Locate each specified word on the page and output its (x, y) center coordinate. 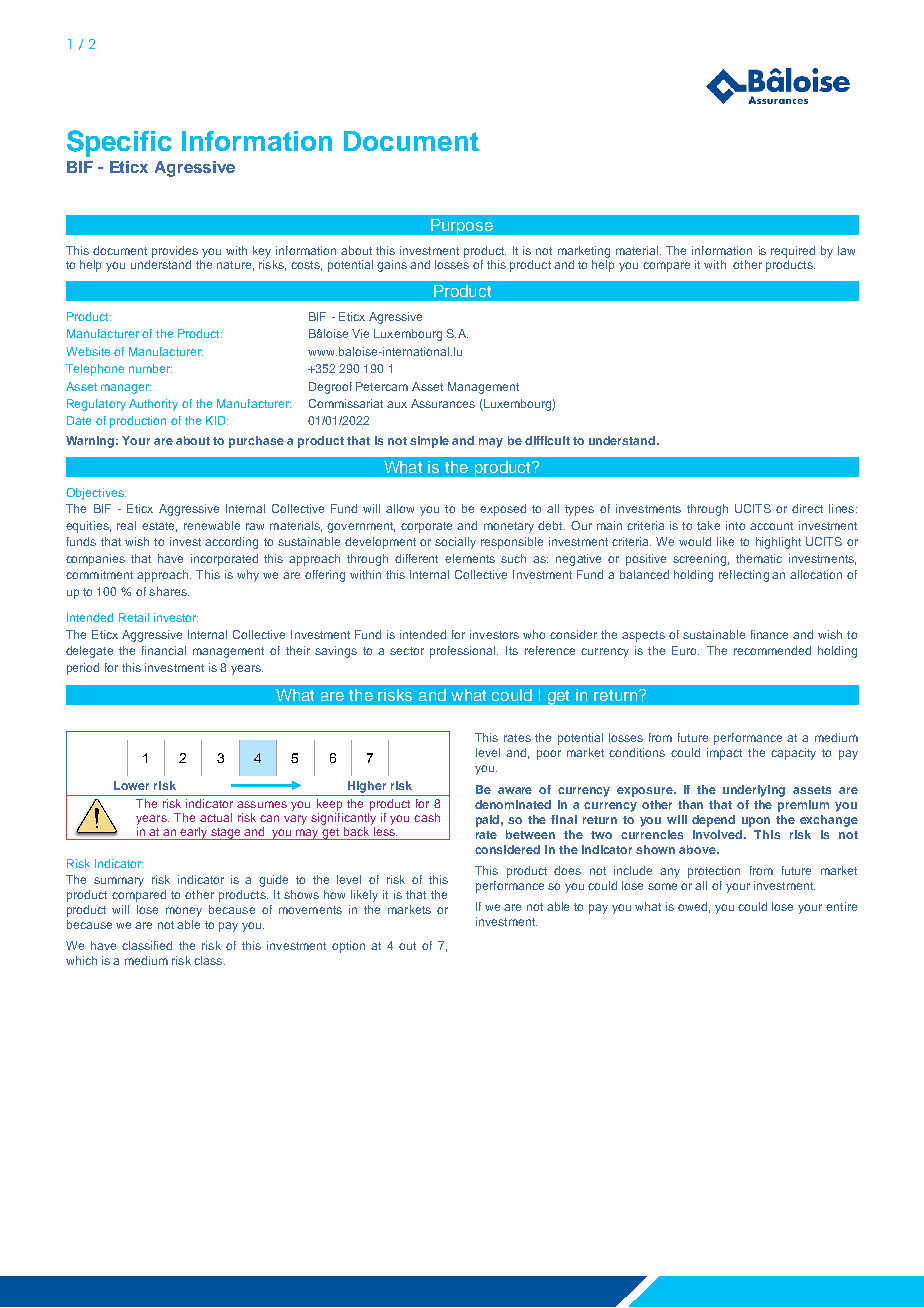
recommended (772, 650)
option (348, 947)
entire (841, 906)
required (793, 252)
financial (164, 650)
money (184, 912)
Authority (153, 405)
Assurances (443, 403)
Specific (119, 143)
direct (807, 508)
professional (464, 652)
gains (392, 266)
